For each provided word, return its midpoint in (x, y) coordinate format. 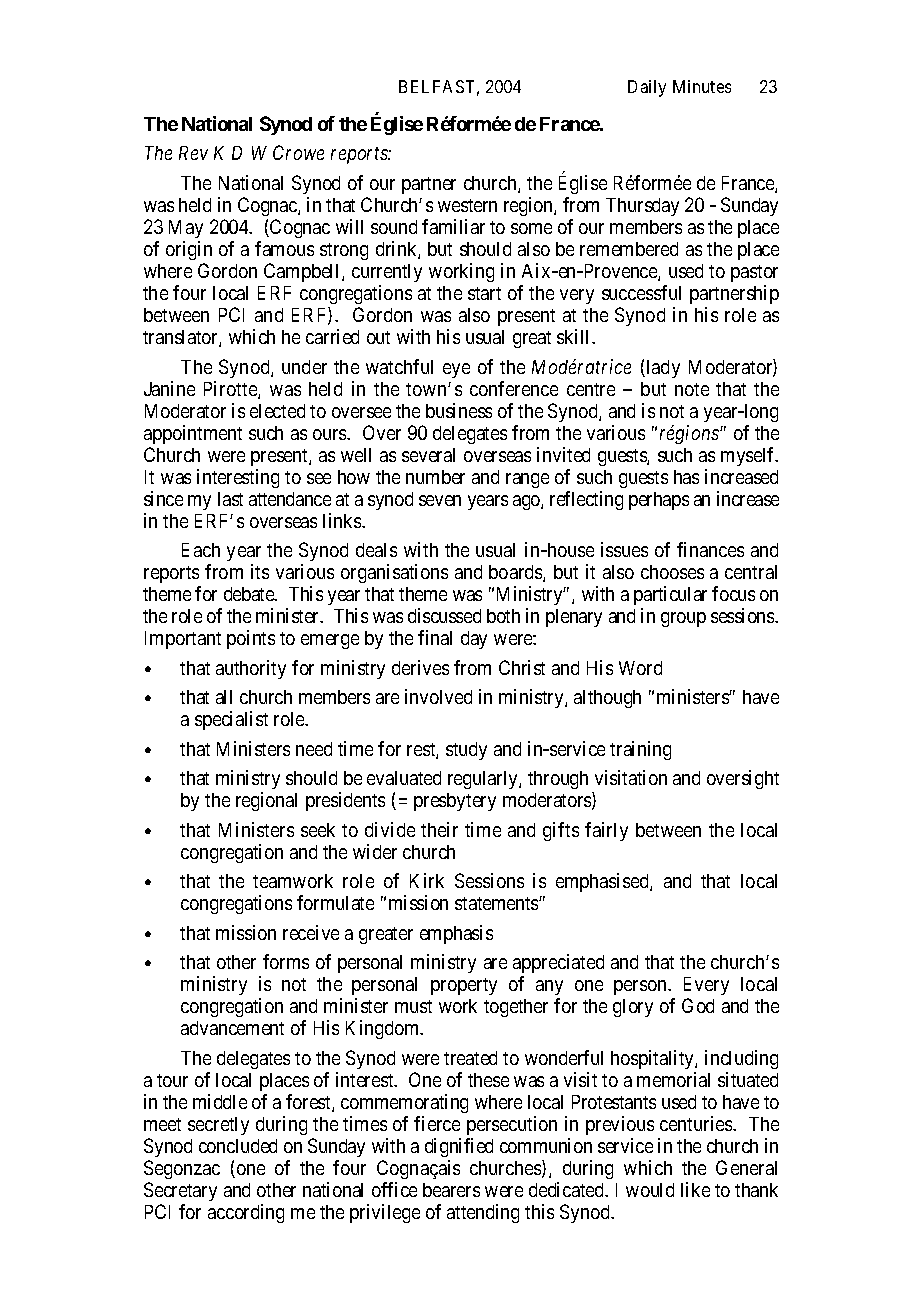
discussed (444, 615)
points (251, 639)
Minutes (702, 86)
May (186, 229)
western (467, 205)
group (683, 619)
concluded (238, 1146)
